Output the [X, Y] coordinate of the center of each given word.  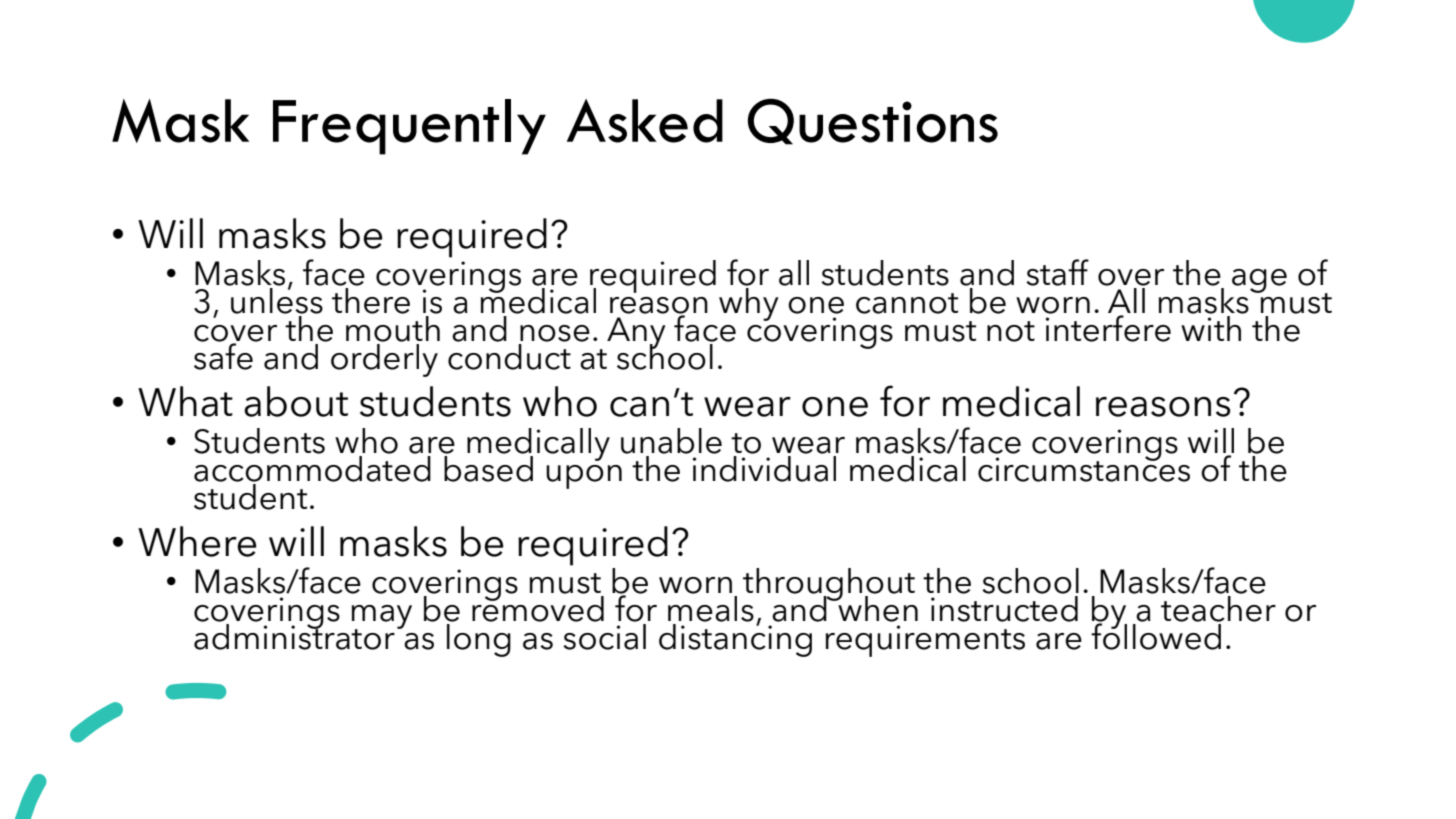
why [749, 304]
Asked [645, 121]
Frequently [409, 127]
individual [764, 469]
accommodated [312, 469]
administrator [294, 636]
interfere [1108, 327]
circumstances [1084, 469]
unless [277, 300]
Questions [873, 121]
